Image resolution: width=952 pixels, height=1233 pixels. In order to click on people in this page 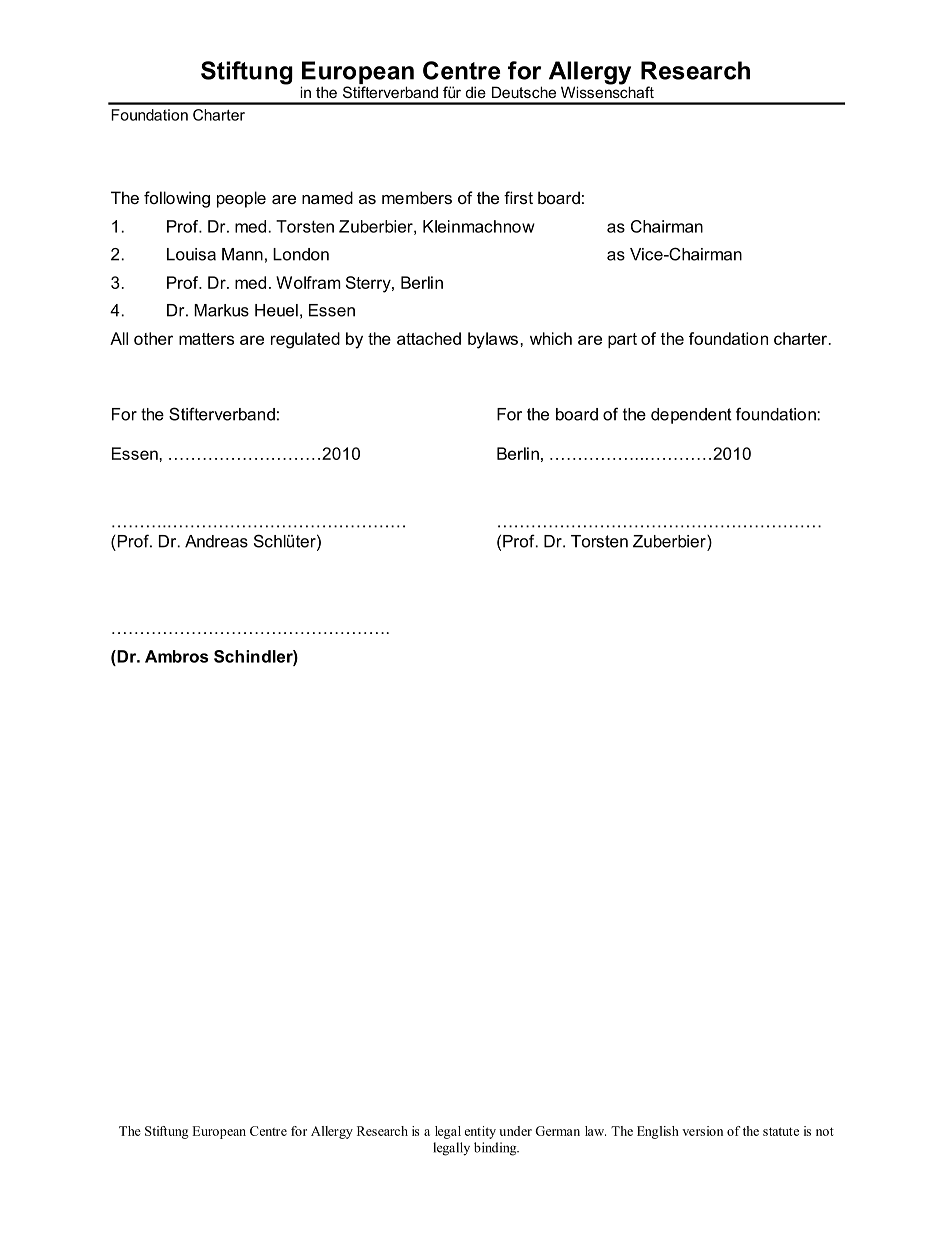, I will do `click(241, 199)`.
